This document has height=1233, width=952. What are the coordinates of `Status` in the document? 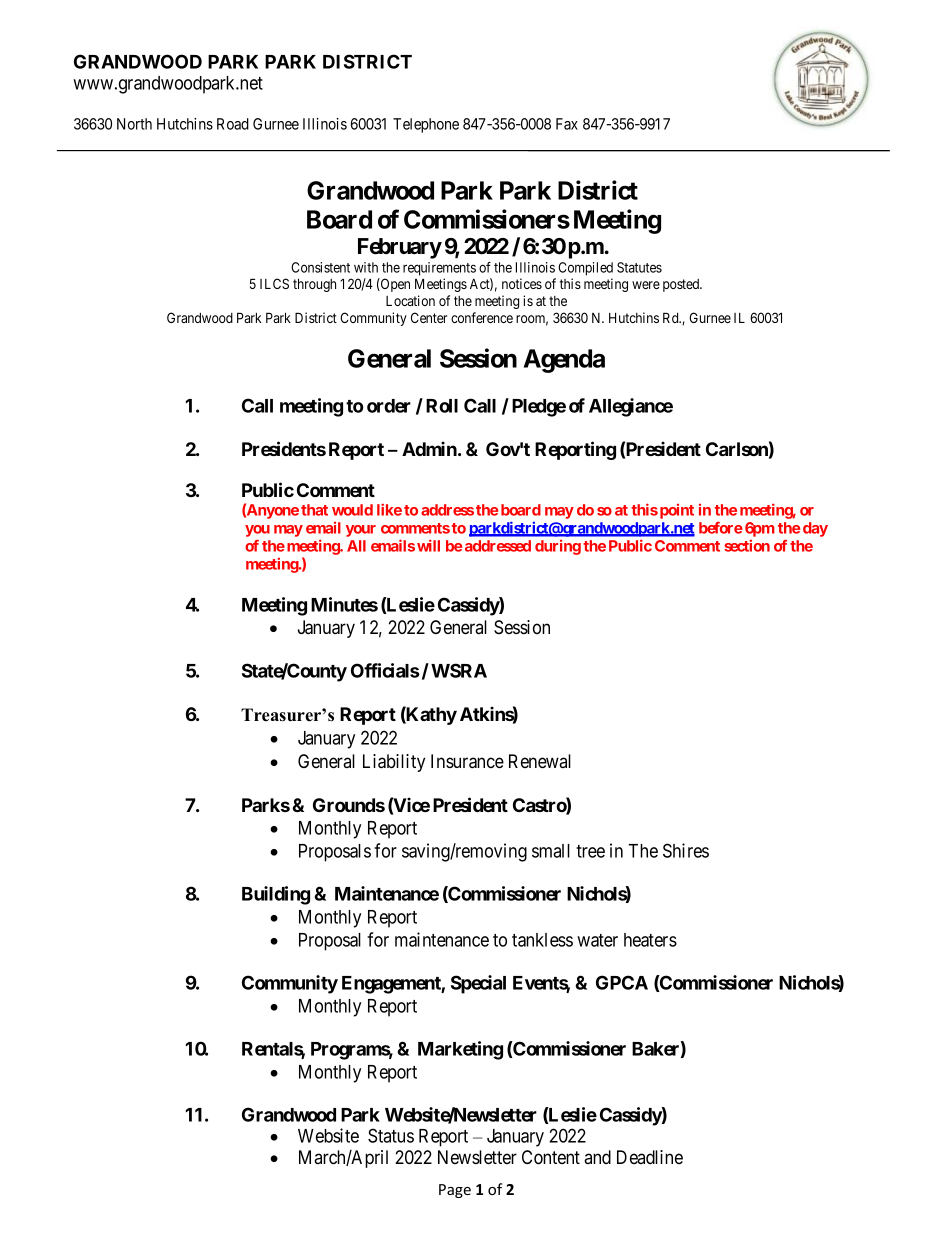 It's located at (391, 1135).
